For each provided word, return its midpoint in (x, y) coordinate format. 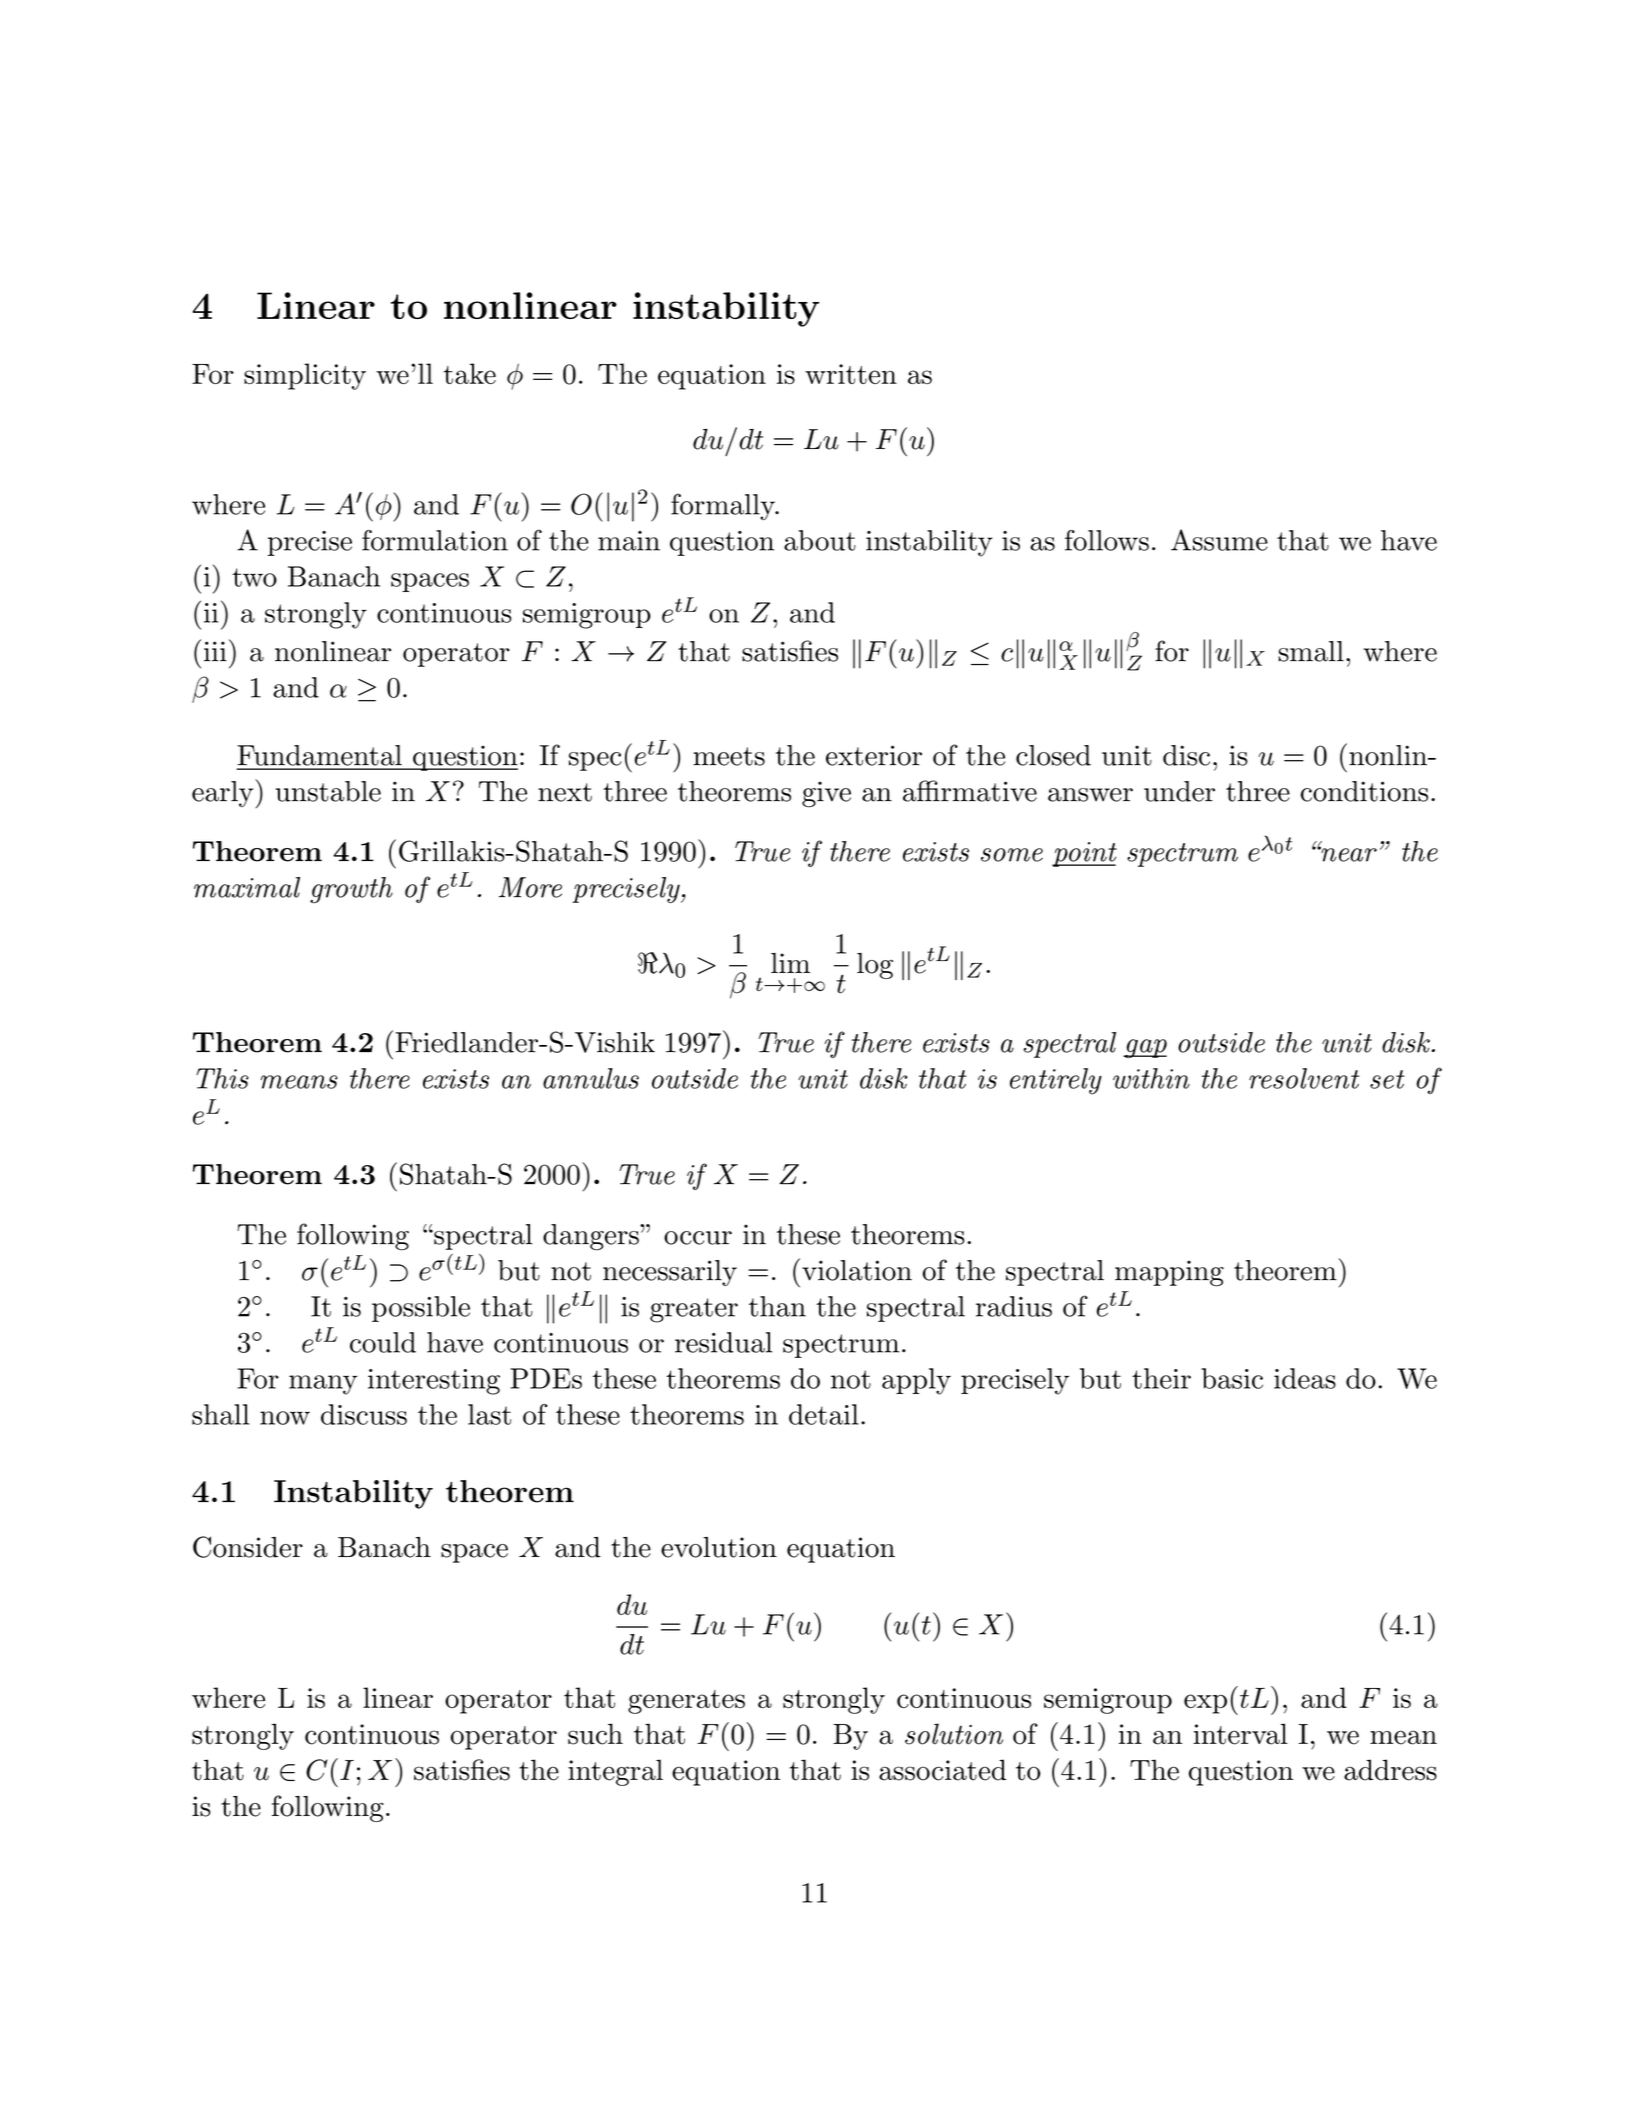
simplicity (305, 376)
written (851, 374)
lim (790, 963)
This (222, 1078)
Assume (1219, 540)
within (1151, 1078)
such (595, 1734)
